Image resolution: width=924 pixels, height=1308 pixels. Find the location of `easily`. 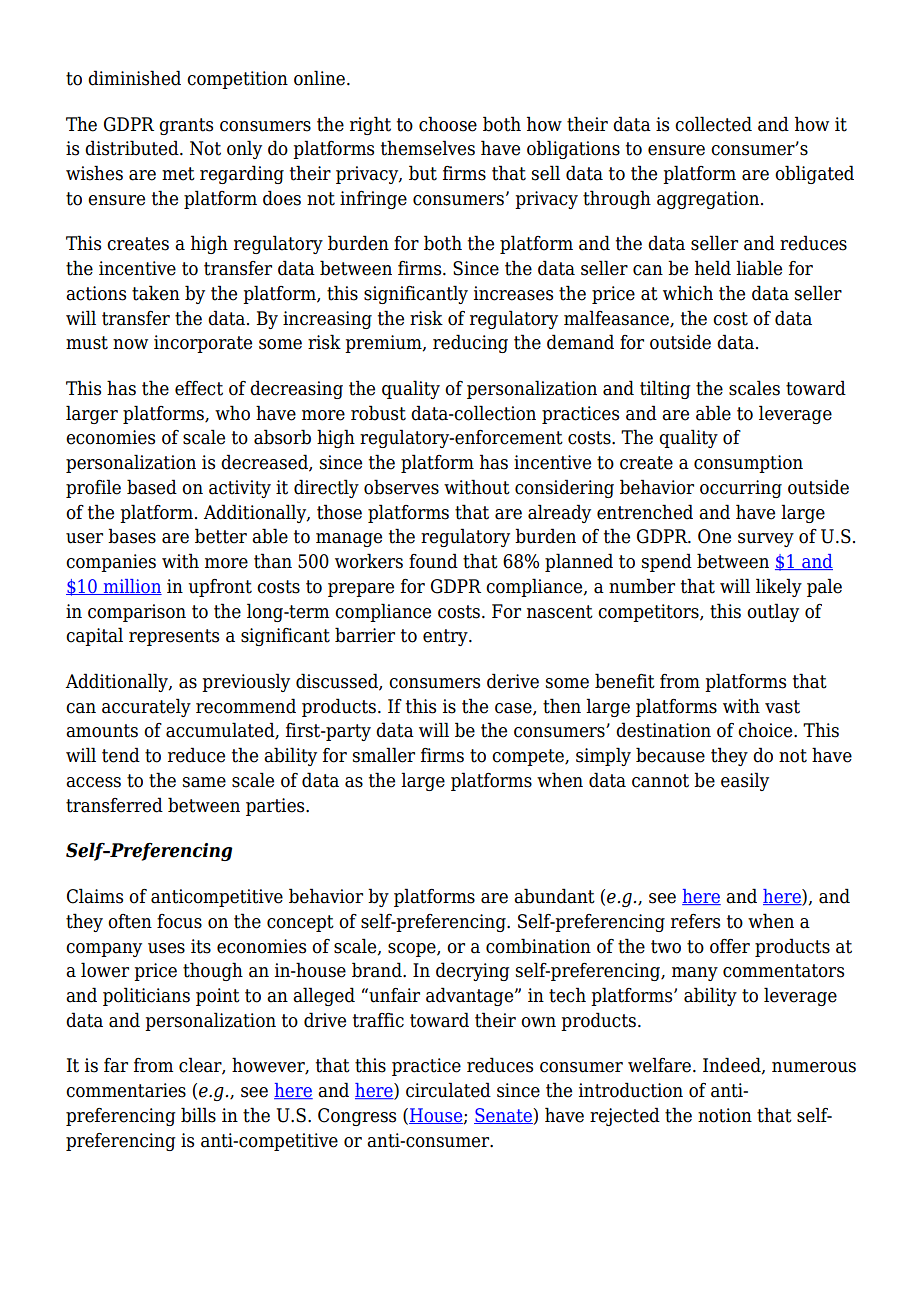

easily is located at coordinates (745, 781).
